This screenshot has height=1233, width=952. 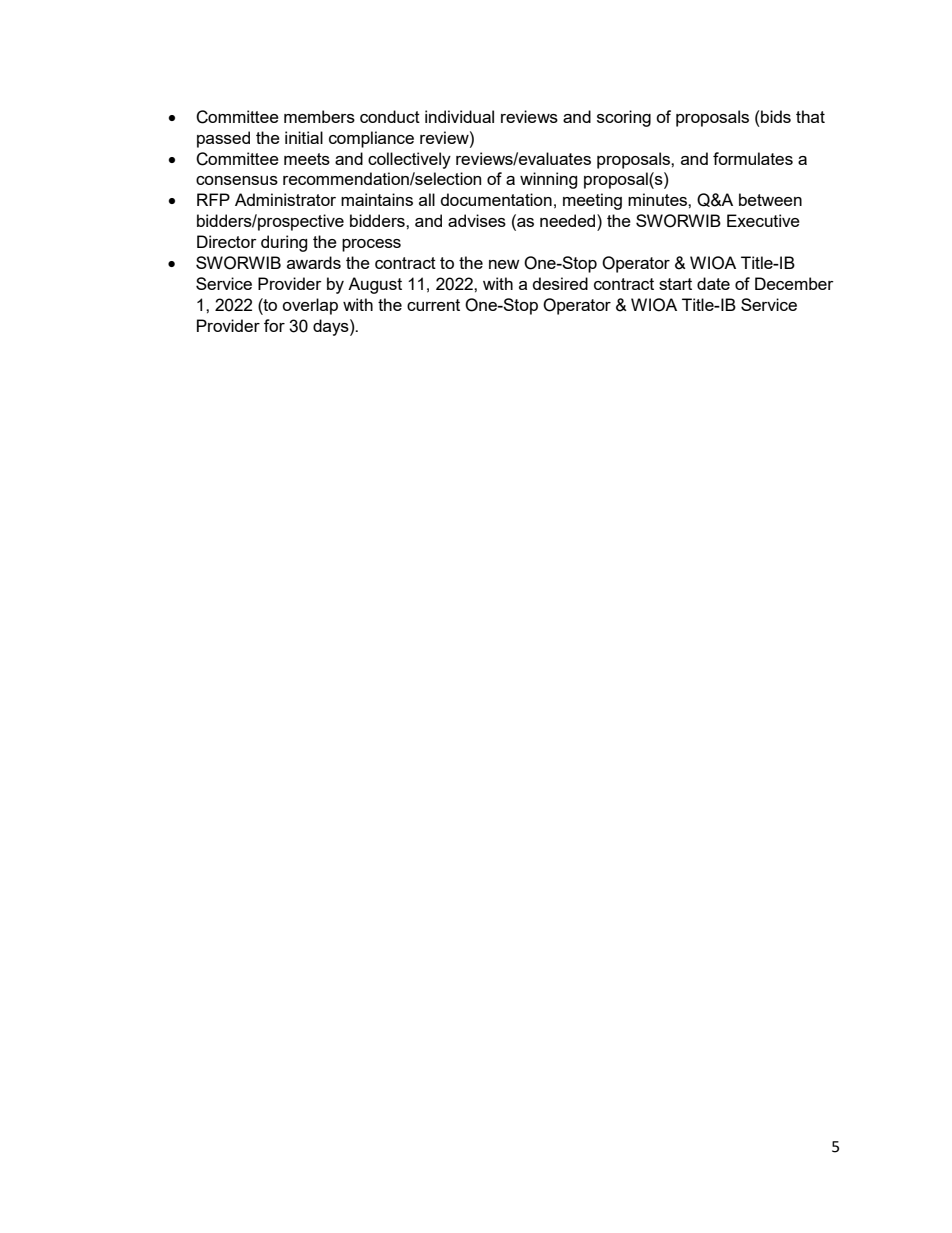 What do you see at coordinates (477, 220) in the screenshot?
I see `advises` at bounding box center [477, 220].
